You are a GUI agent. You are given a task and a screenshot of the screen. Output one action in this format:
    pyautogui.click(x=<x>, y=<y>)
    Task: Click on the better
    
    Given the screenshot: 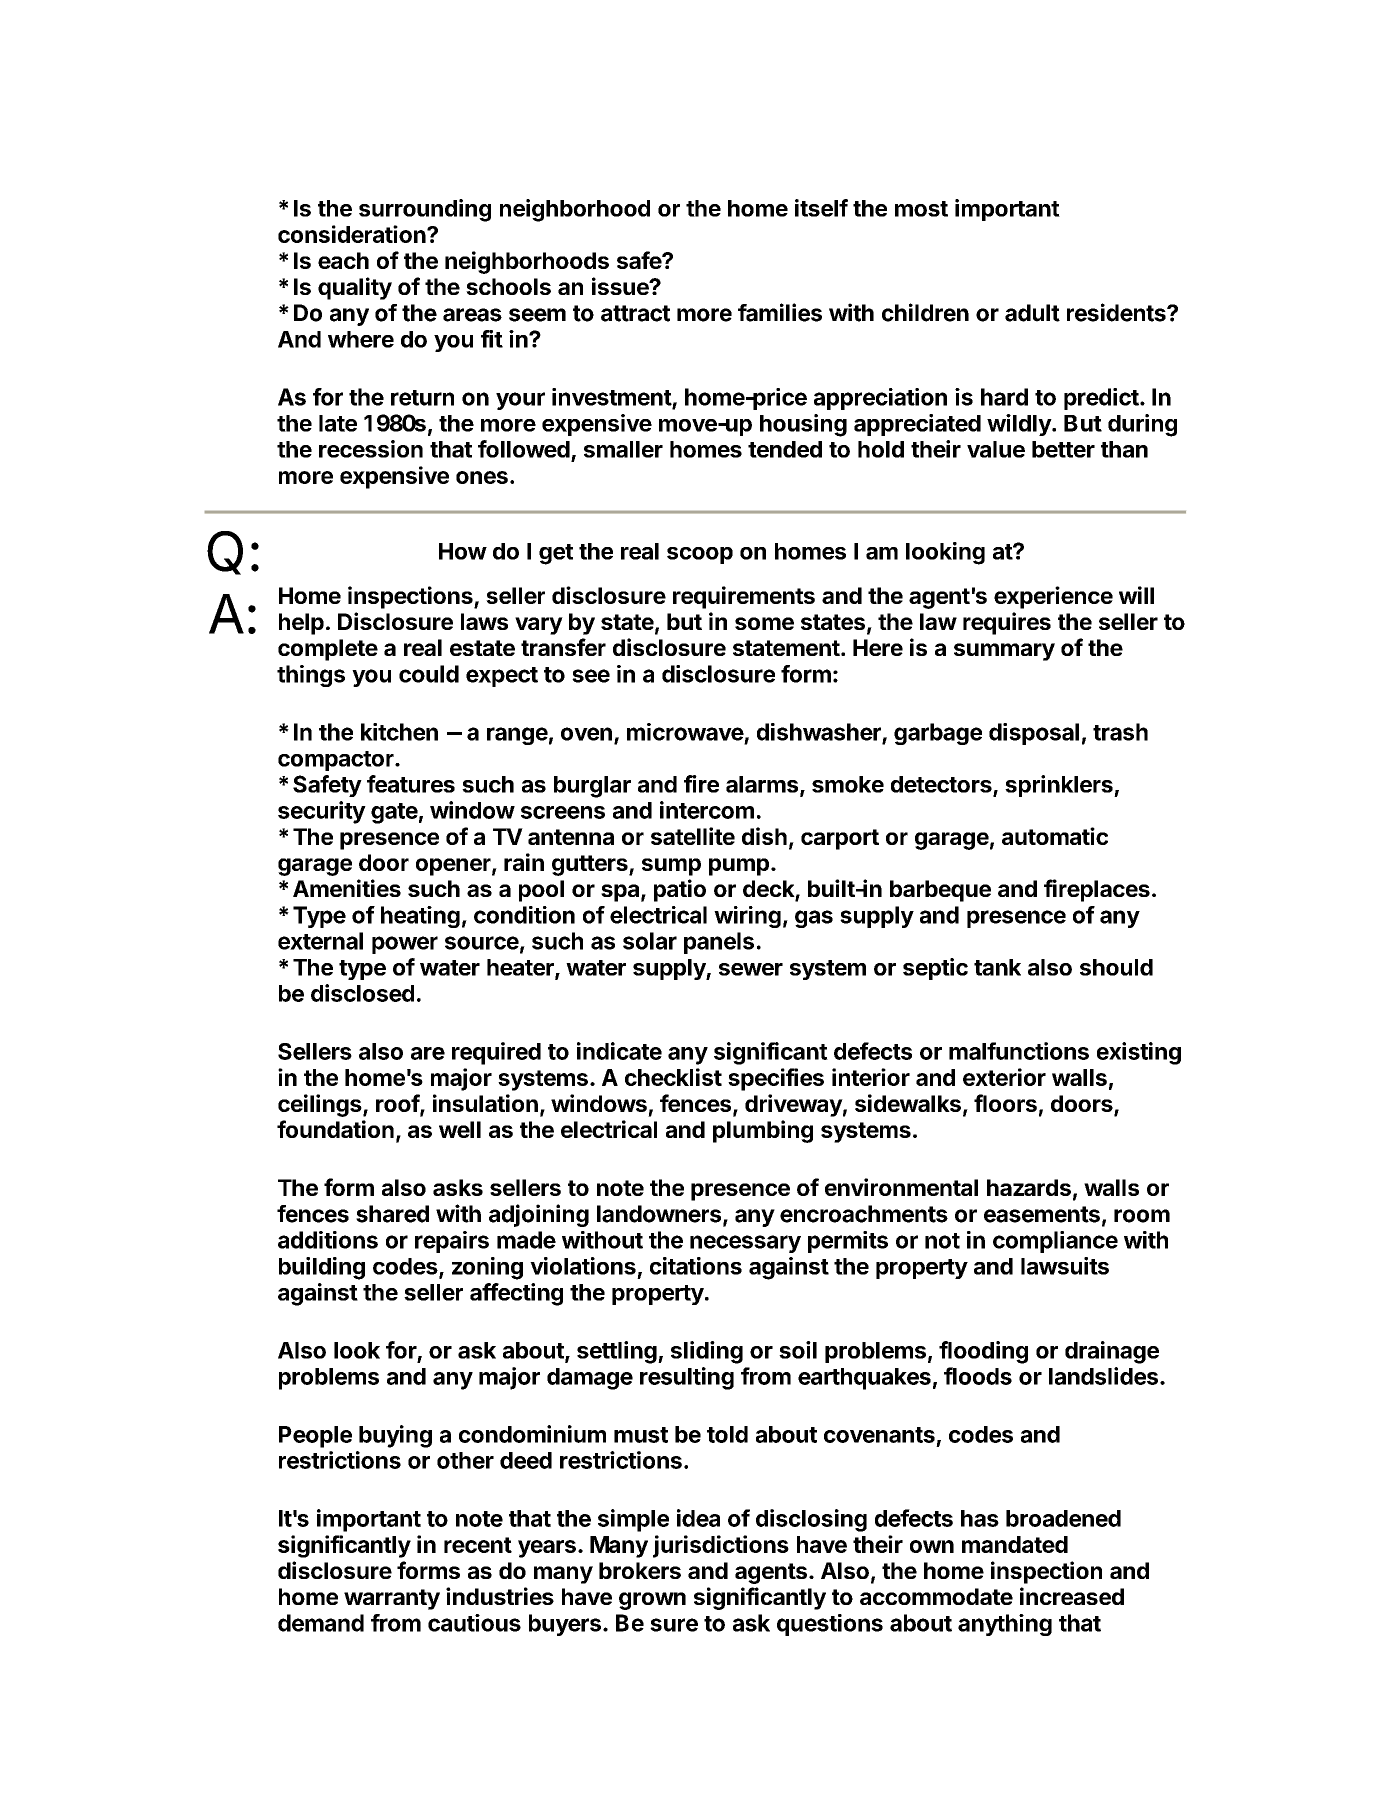 What is the action you would take?
    pyautogui.click(x=1063, y=449)
